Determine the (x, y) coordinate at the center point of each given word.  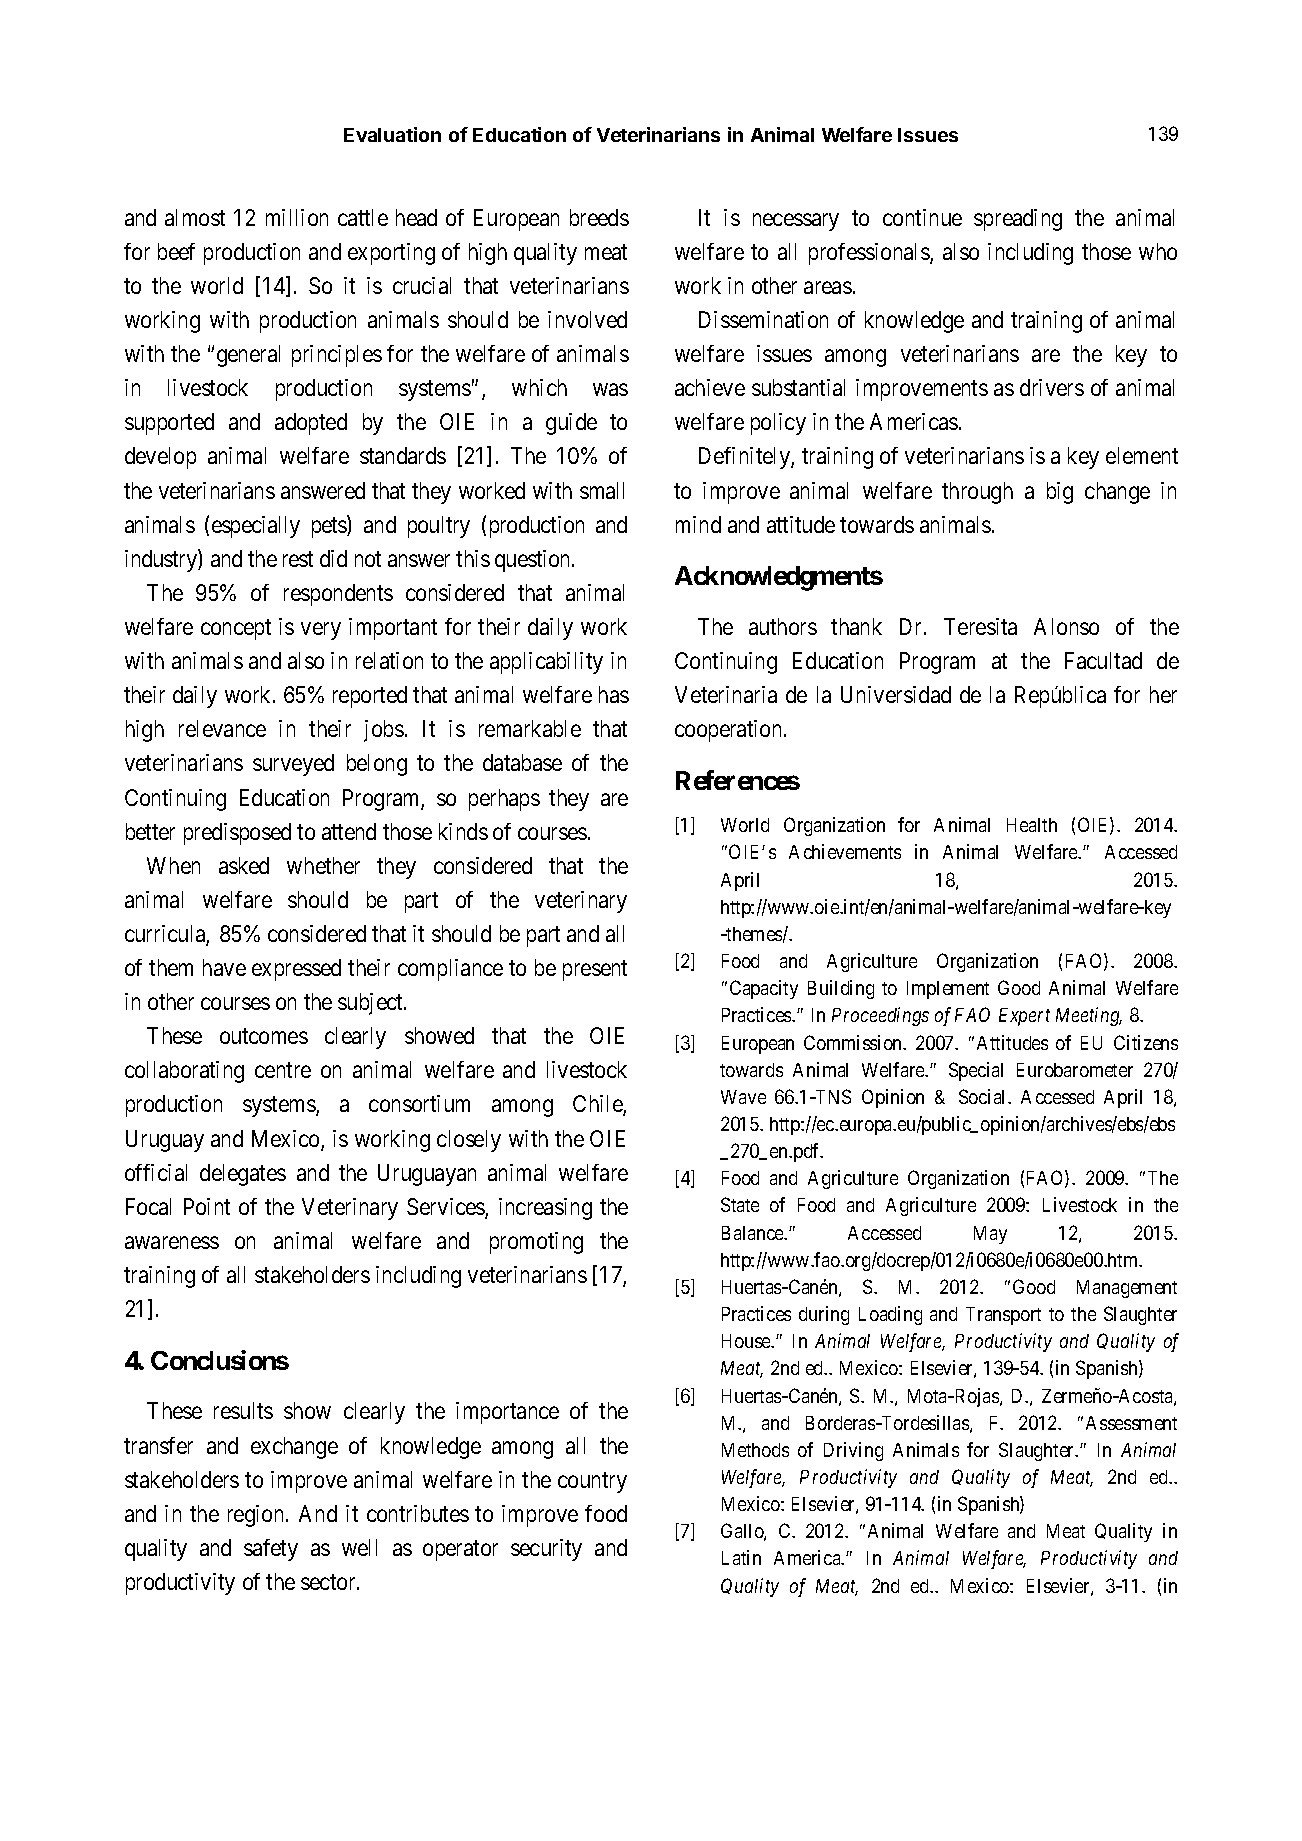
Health (1032, 825)
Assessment (1131, 1423)
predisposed (237, 834)
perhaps (504, 800)
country (592, 1482)
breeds (599, 217)
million (297, 217)
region (257, 1516)
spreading (1018, 220)
